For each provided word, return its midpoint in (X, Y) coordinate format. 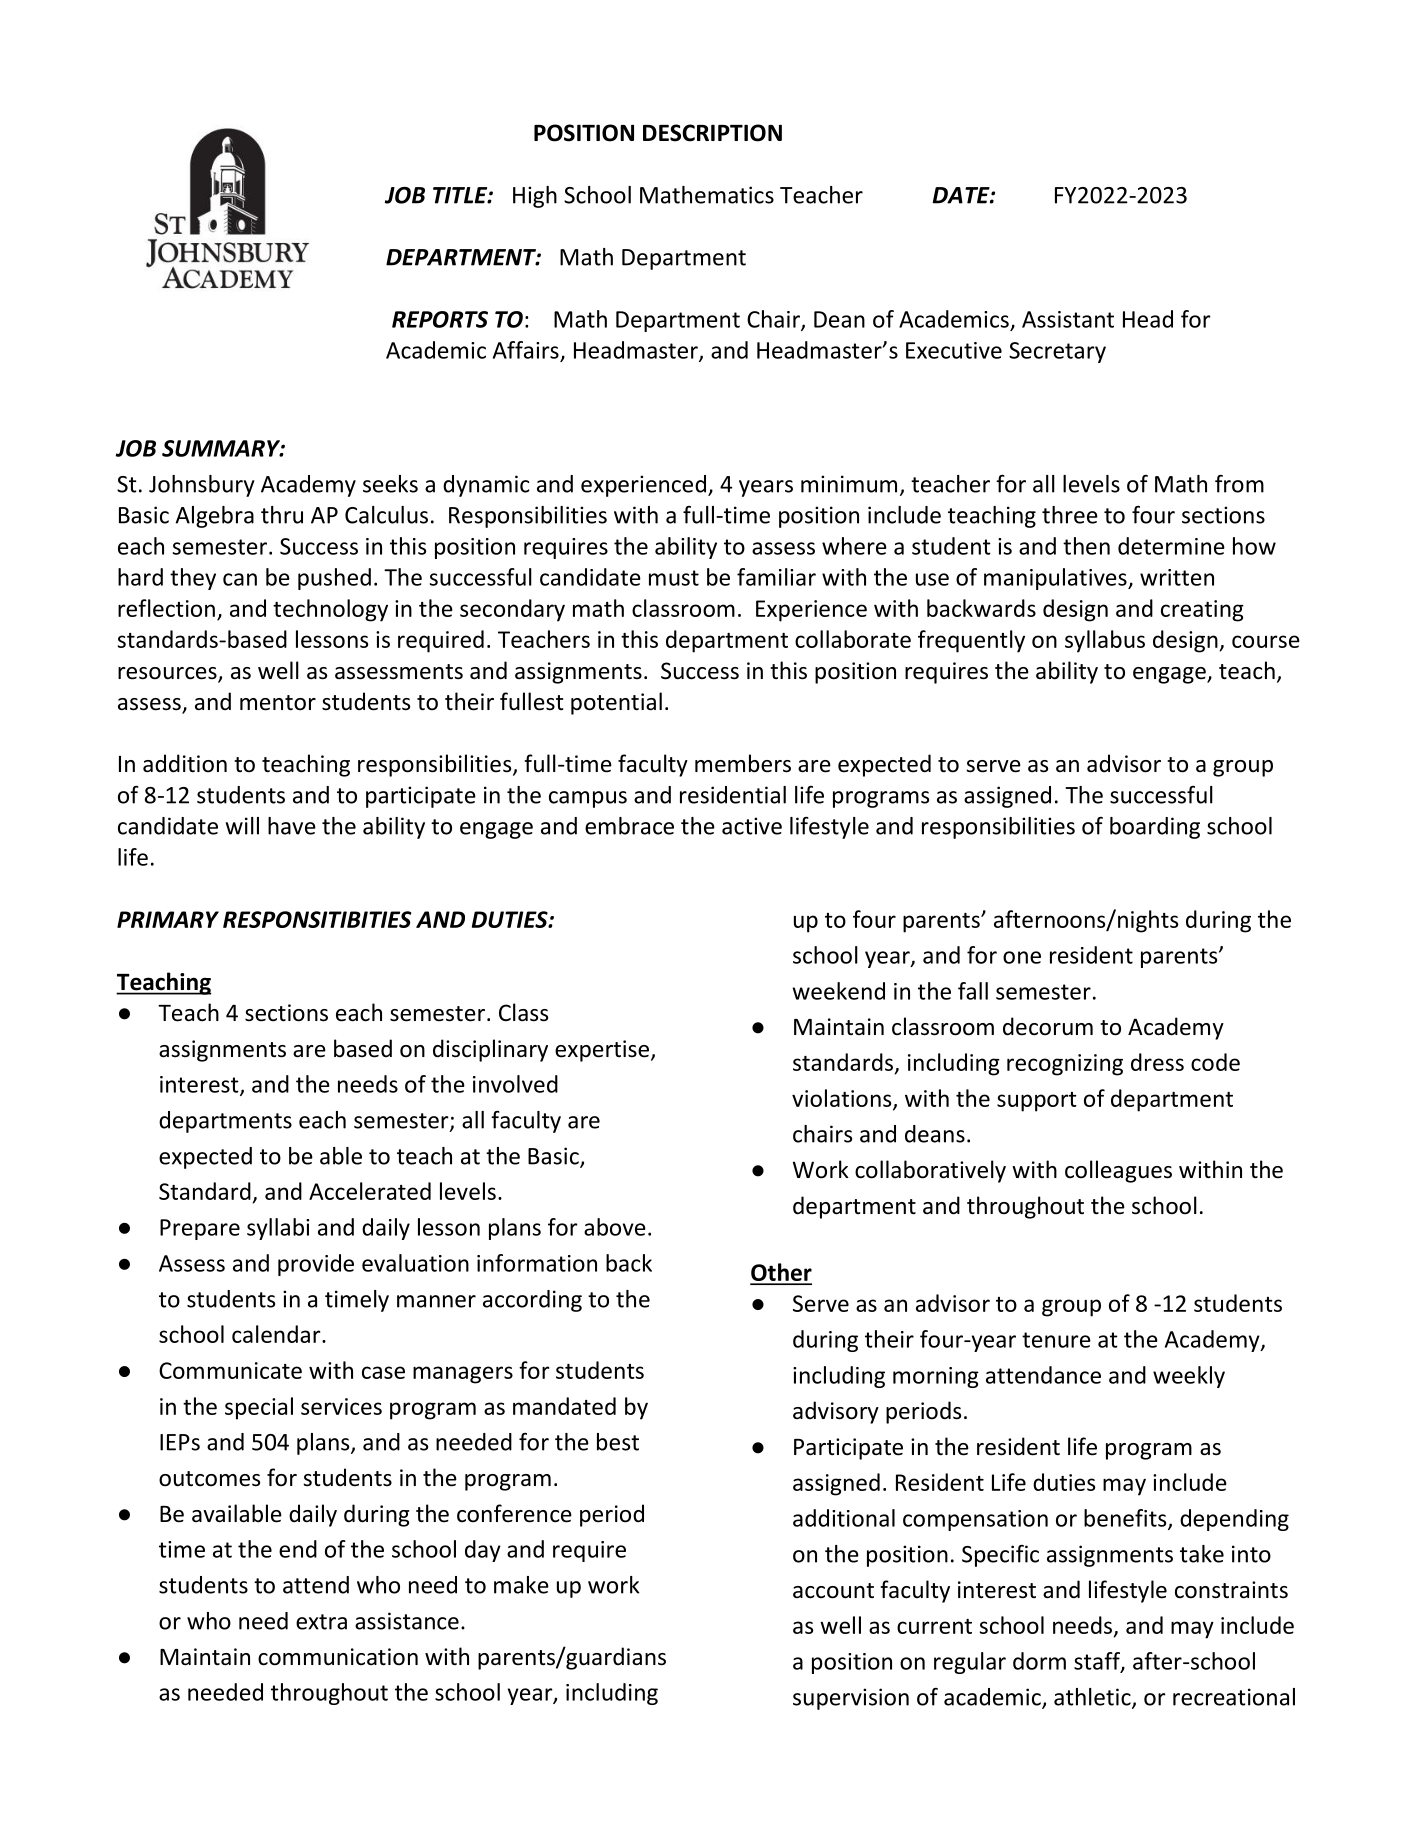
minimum (849, 484)
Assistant (1068, 319)
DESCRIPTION (712, 133)
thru (282, 515)
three (1070, 515)
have (292, 826)
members (743, 763)
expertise (603, 1051)
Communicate (230, 1370)
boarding (1155, 828)
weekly (1189, 1377)
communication (338, 1657)
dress (1157, 1062)
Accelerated (370, 1191)
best (618, 1442)
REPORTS (440, 319)
